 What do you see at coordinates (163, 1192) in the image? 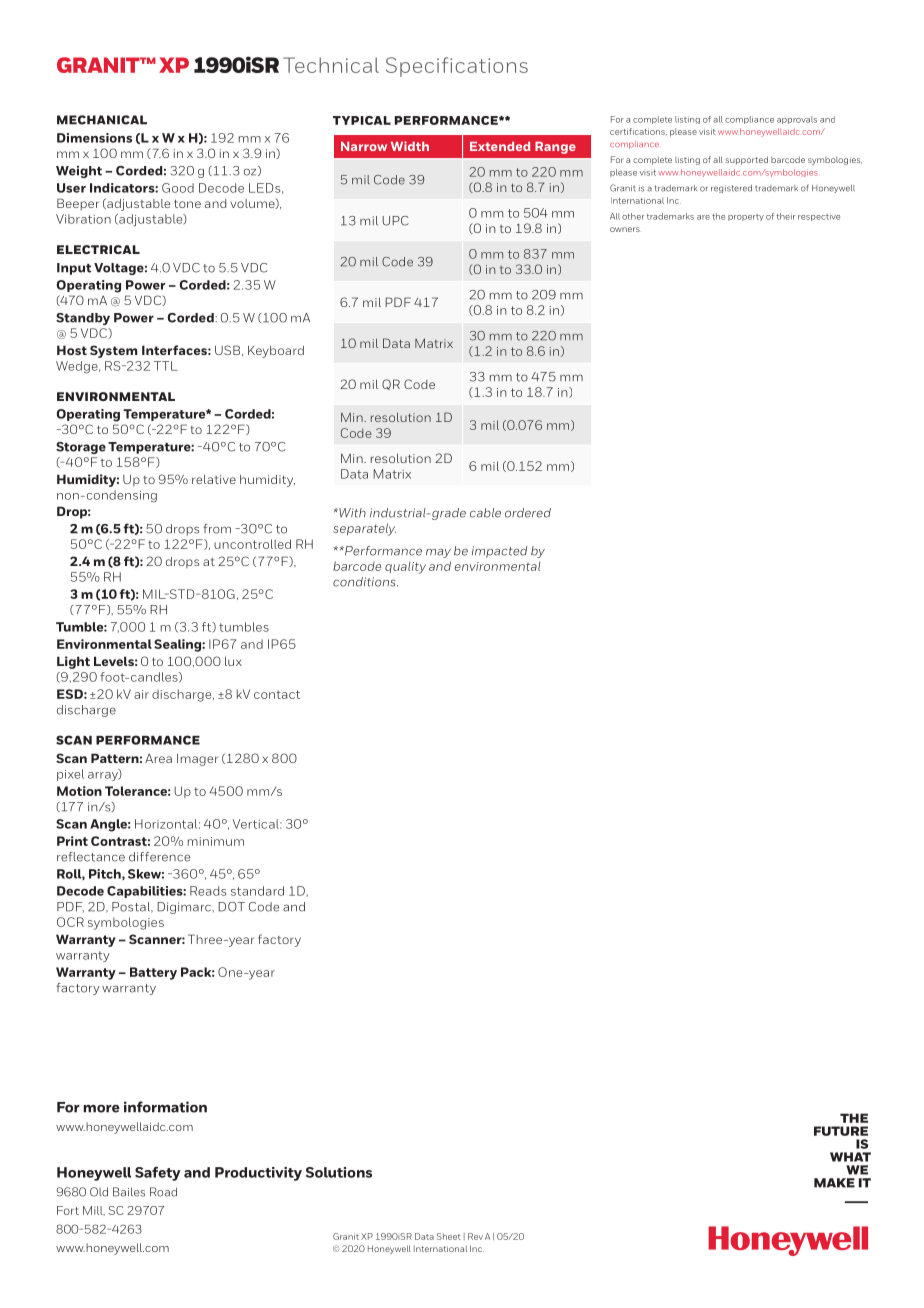
I see `Road` at bounding box center [163, 1192].
